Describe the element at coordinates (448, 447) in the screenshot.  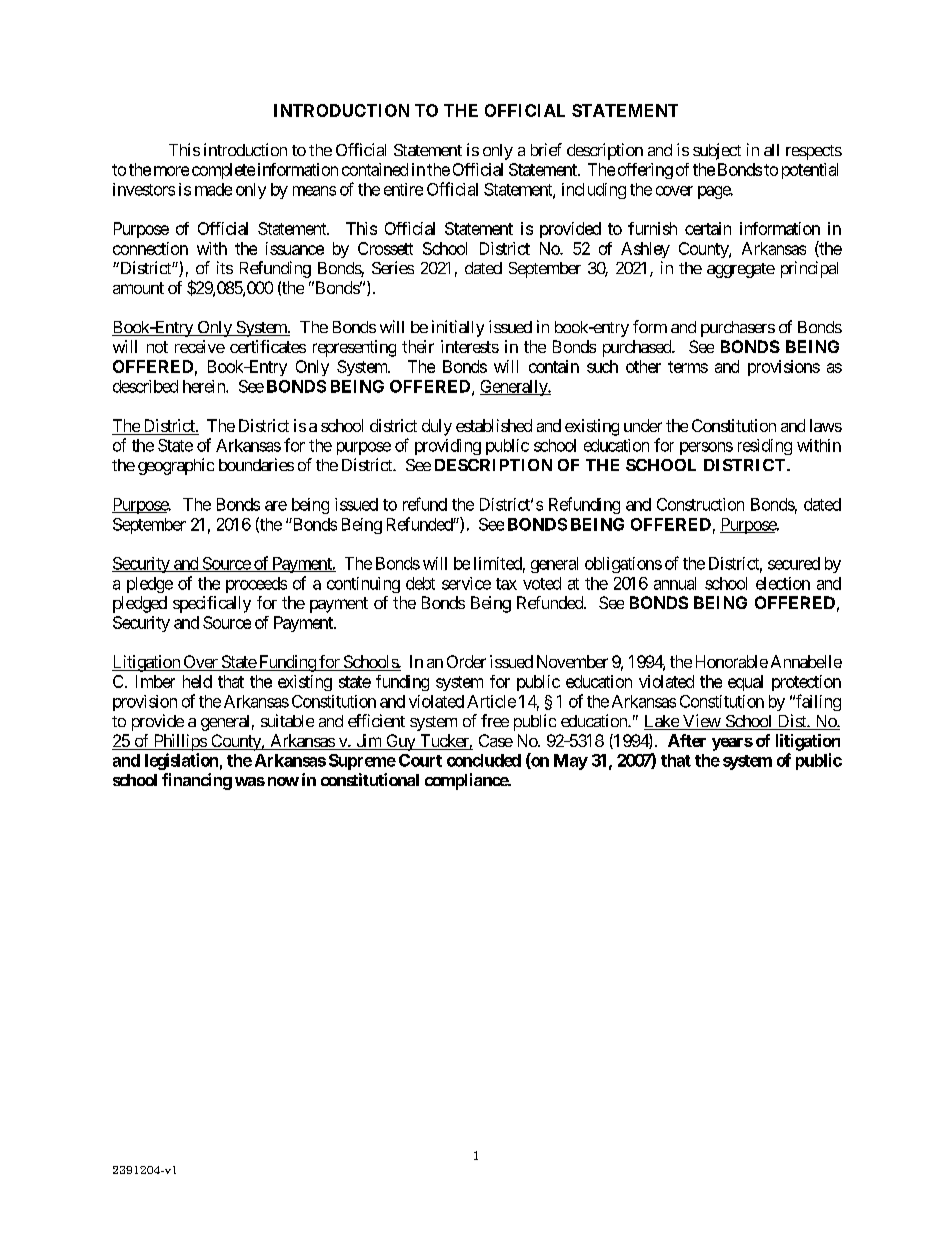
I see `providing` at that location.
